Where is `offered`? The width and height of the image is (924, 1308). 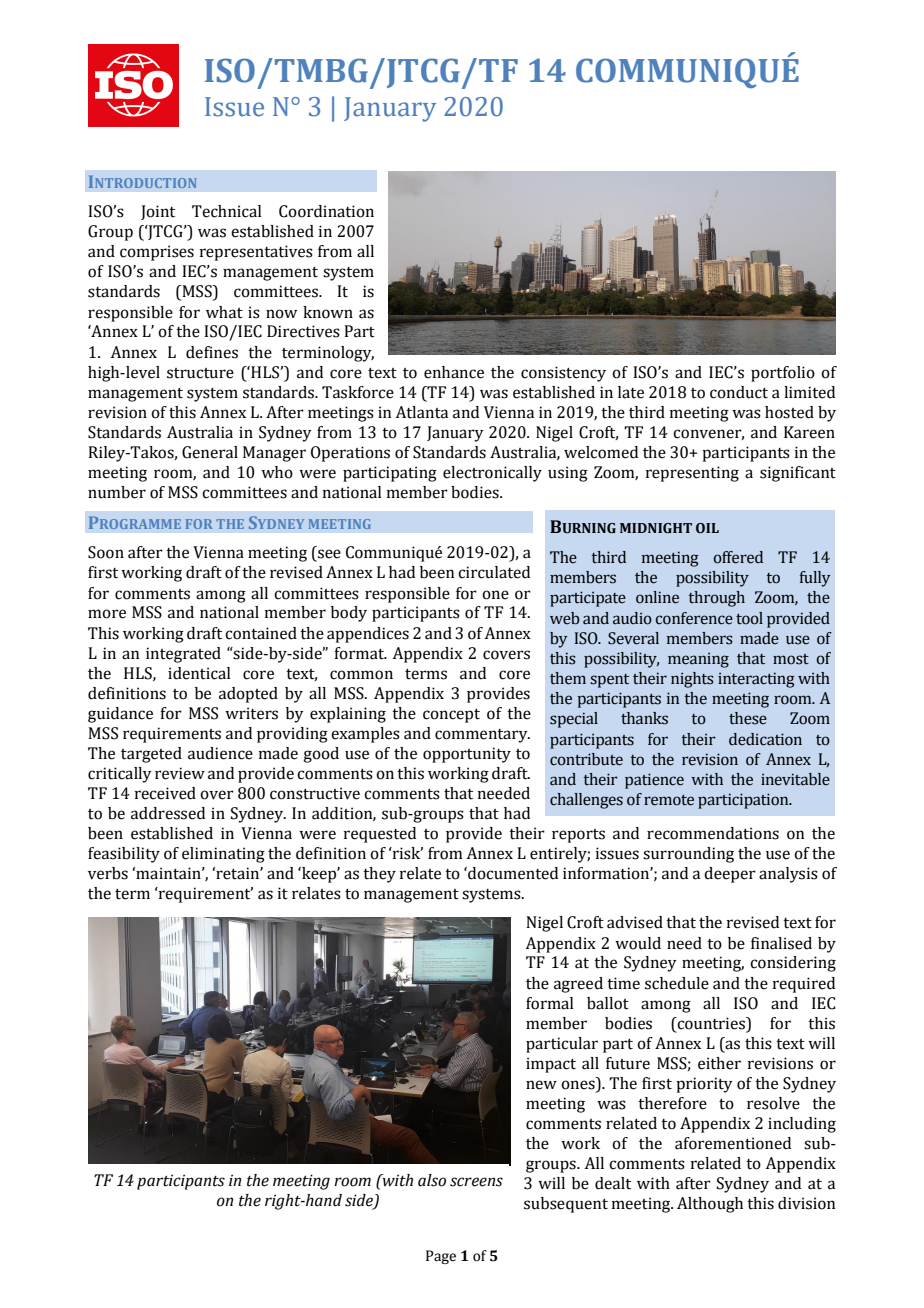 offered is located at coordinates (738, 557).
